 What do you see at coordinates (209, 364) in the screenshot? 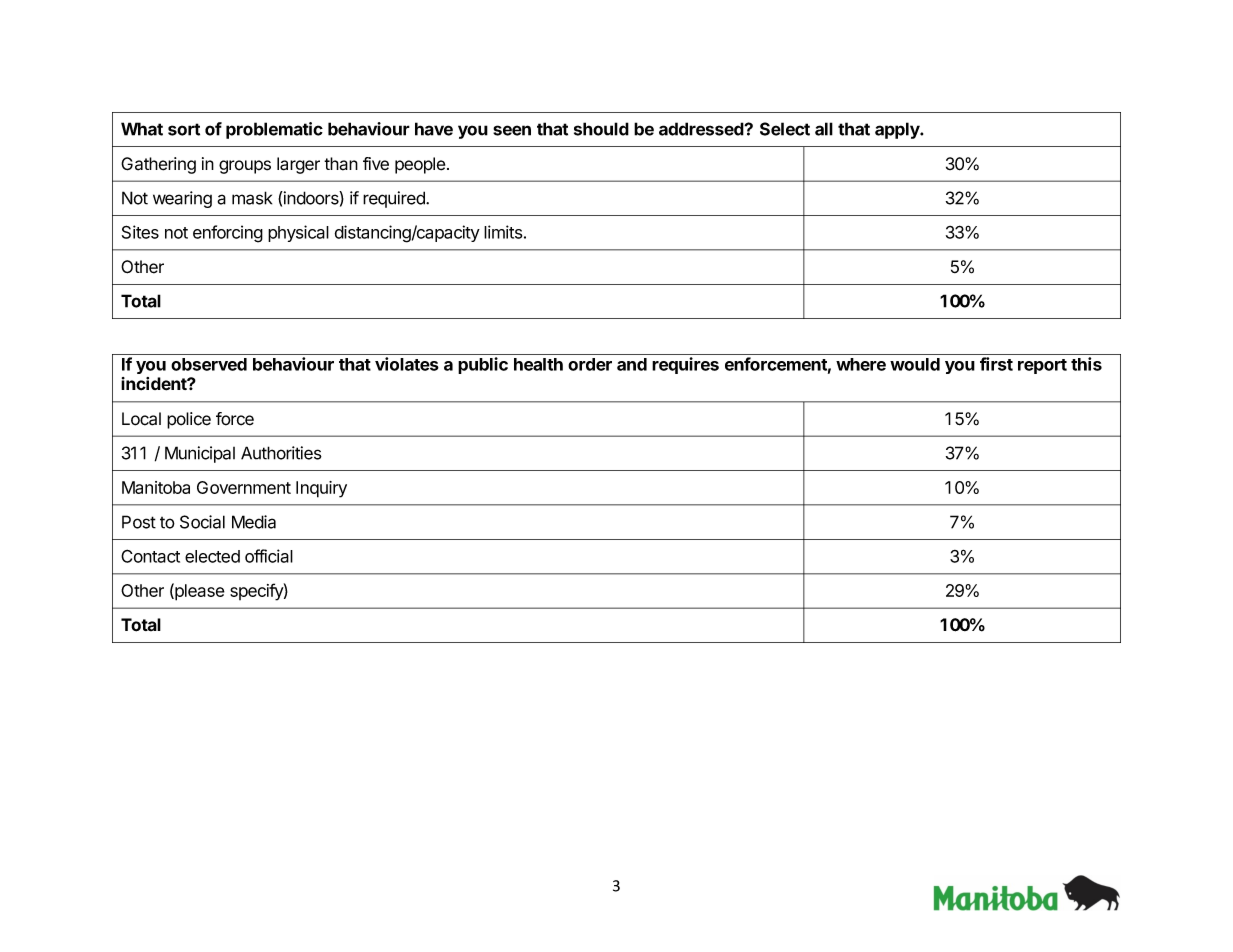
I see `observed` at bounding box center [209, 364].
